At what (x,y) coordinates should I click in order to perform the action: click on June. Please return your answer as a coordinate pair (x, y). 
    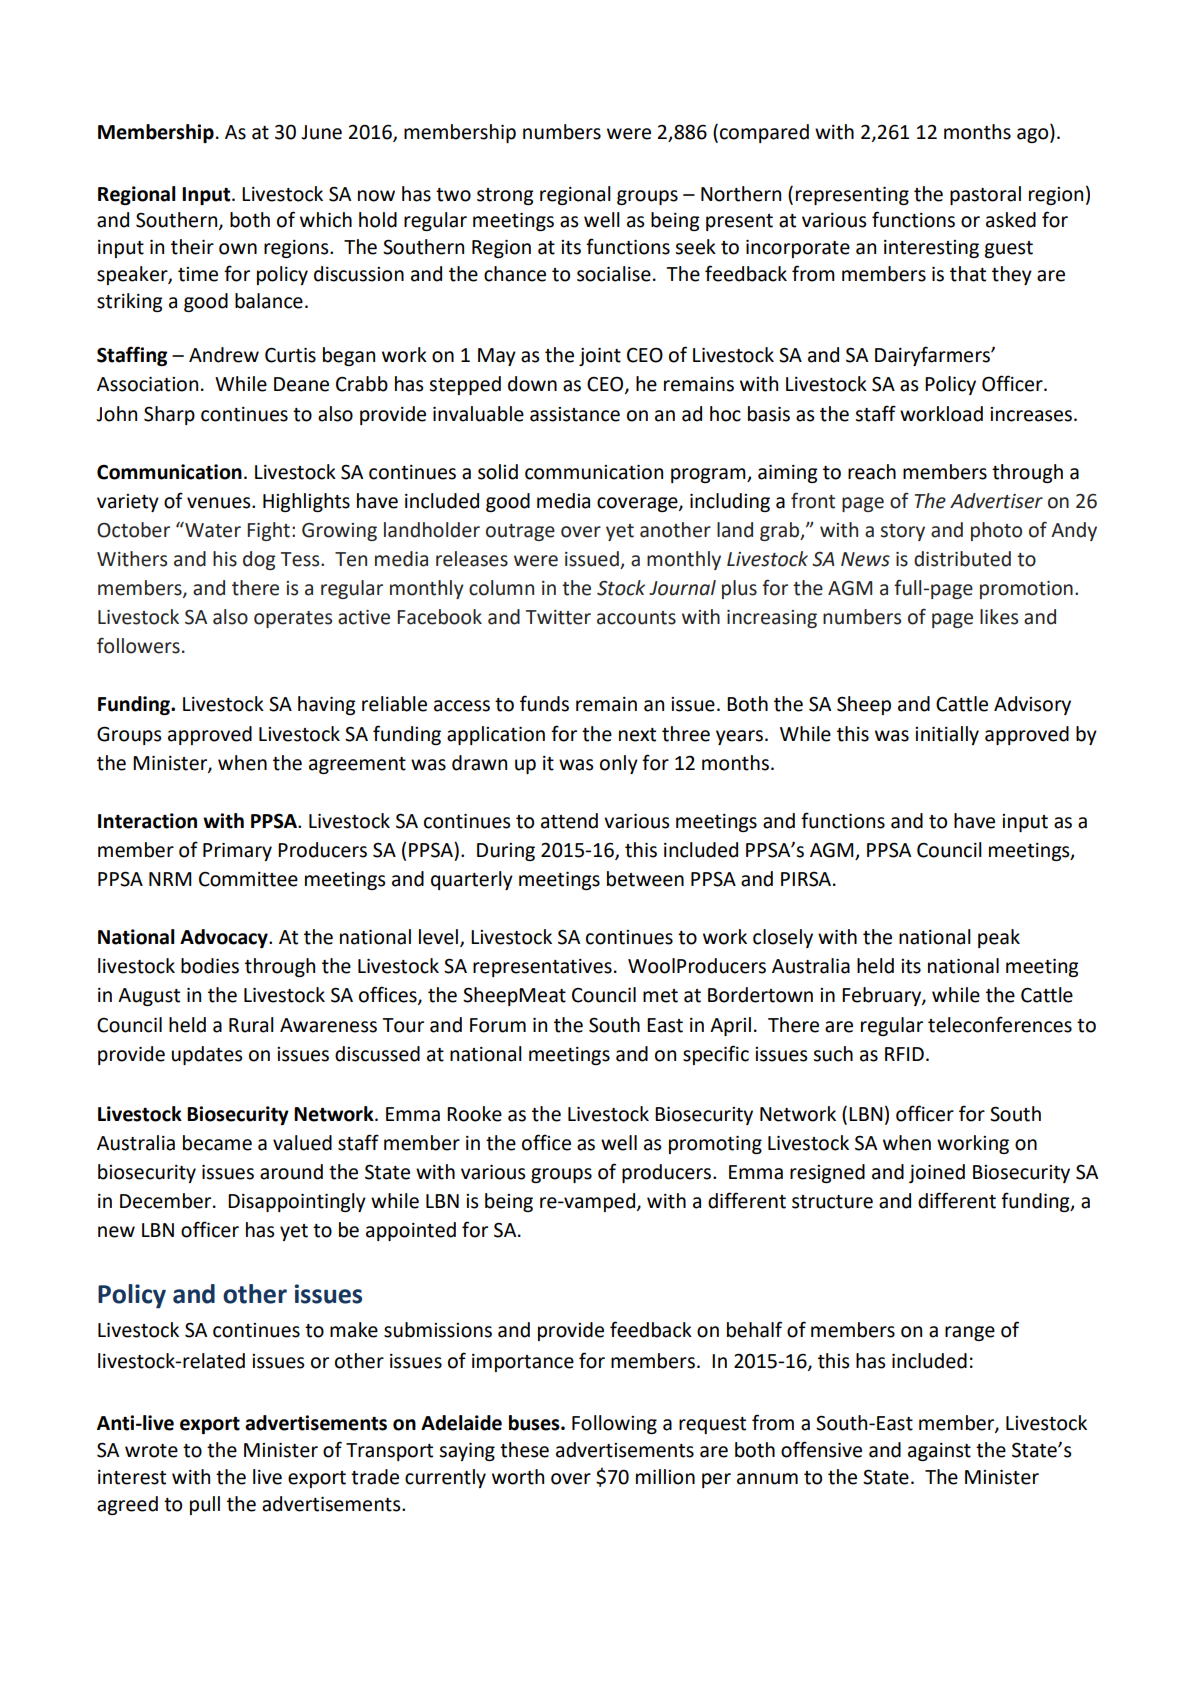
    Looking at the image, I should click on (321, 132).
